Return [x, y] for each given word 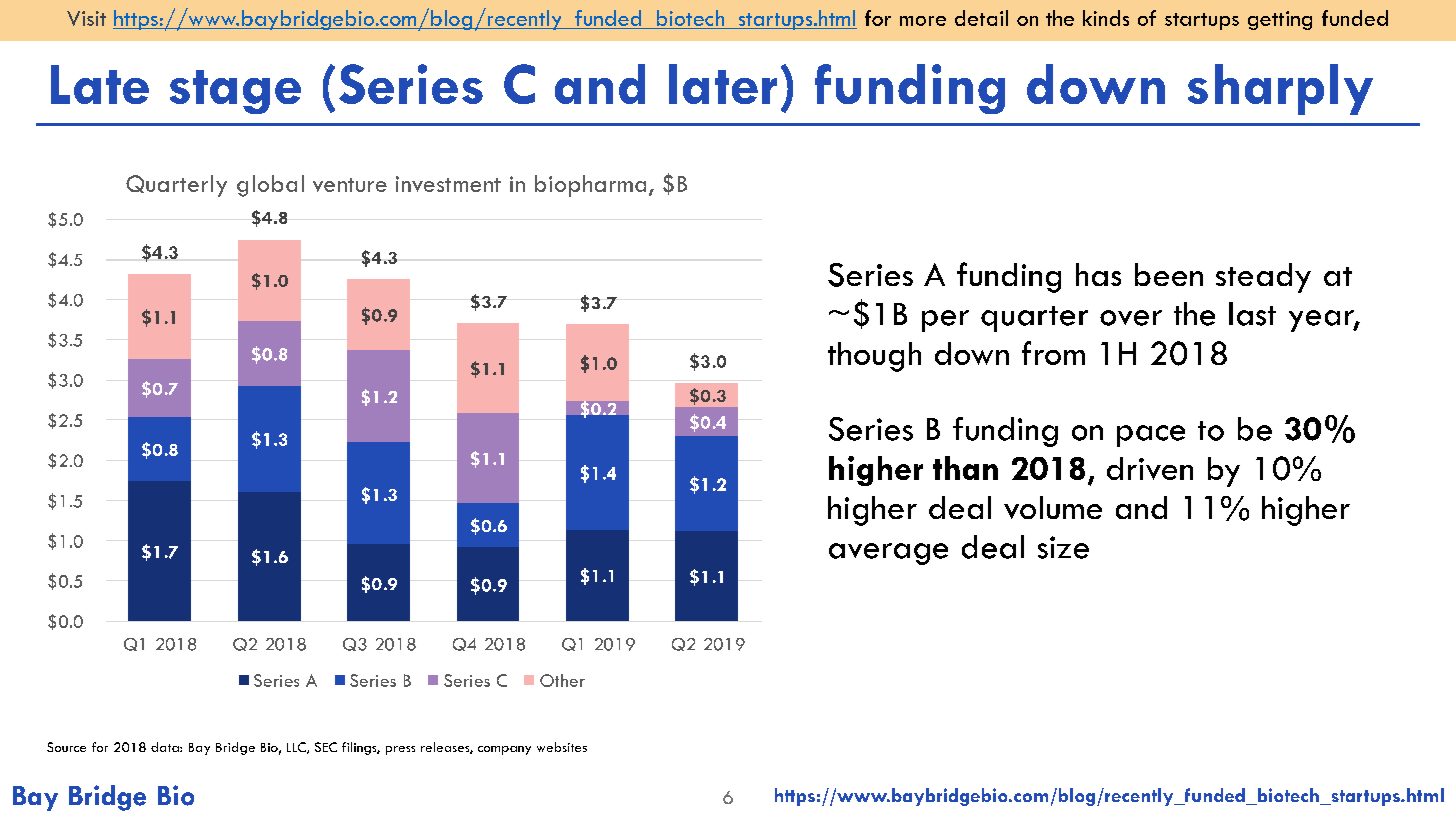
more [923, 21]
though [874, 357]
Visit [86, 18]
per [945, 321]
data [166, 747]
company [504, 750]
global [270, 186]
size [1063, 547]
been [1169, 274]
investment [448, 184]
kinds [1106, 18]
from [1053, 353]
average [888, 554]
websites [562, 747]
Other [562, 680]
